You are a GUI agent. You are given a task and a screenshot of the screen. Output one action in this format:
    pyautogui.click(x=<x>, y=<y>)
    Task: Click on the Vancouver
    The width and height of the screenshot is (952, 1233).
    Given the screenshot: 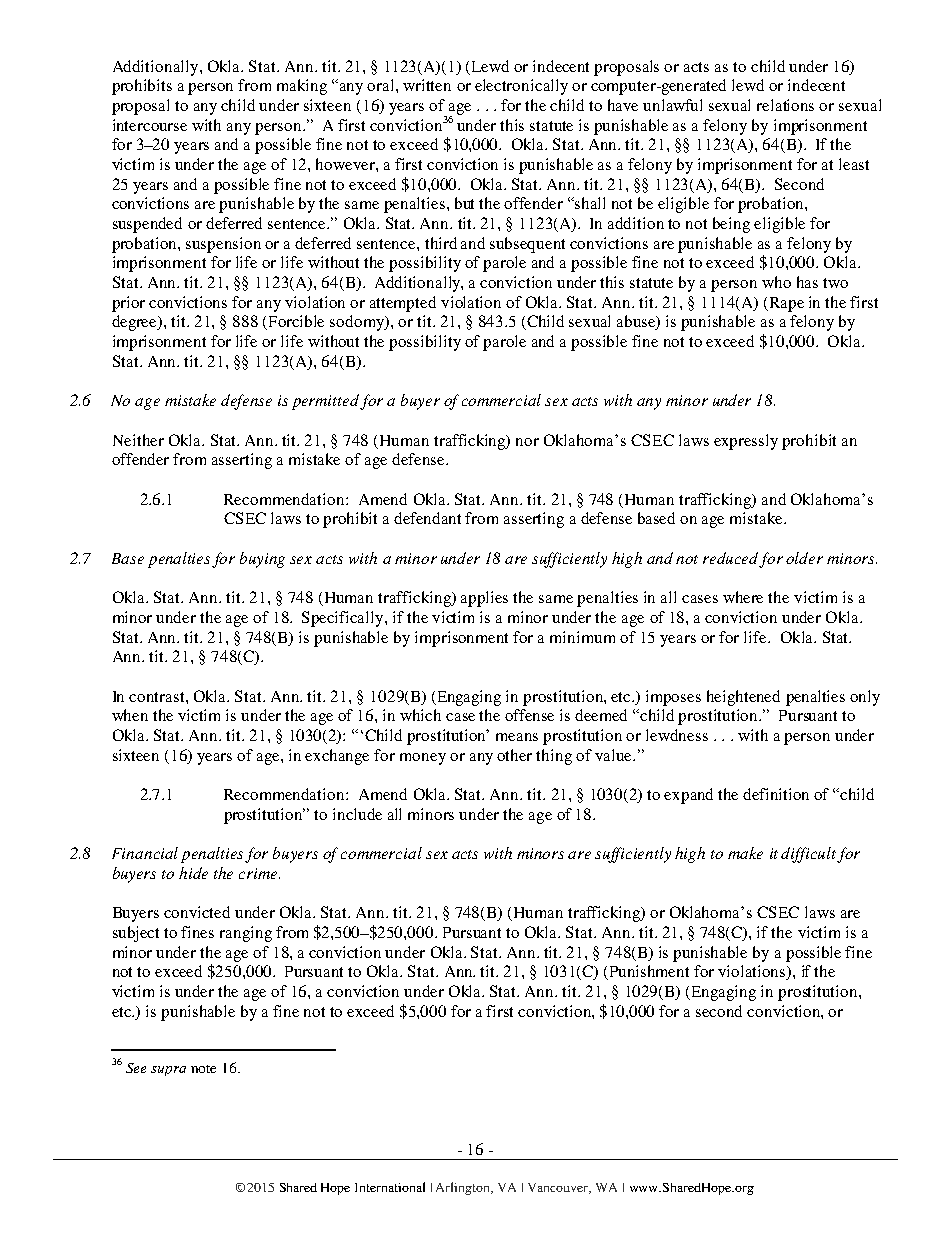 What is the action you would take?
    pyautogui.click(x=559, y=1188)
